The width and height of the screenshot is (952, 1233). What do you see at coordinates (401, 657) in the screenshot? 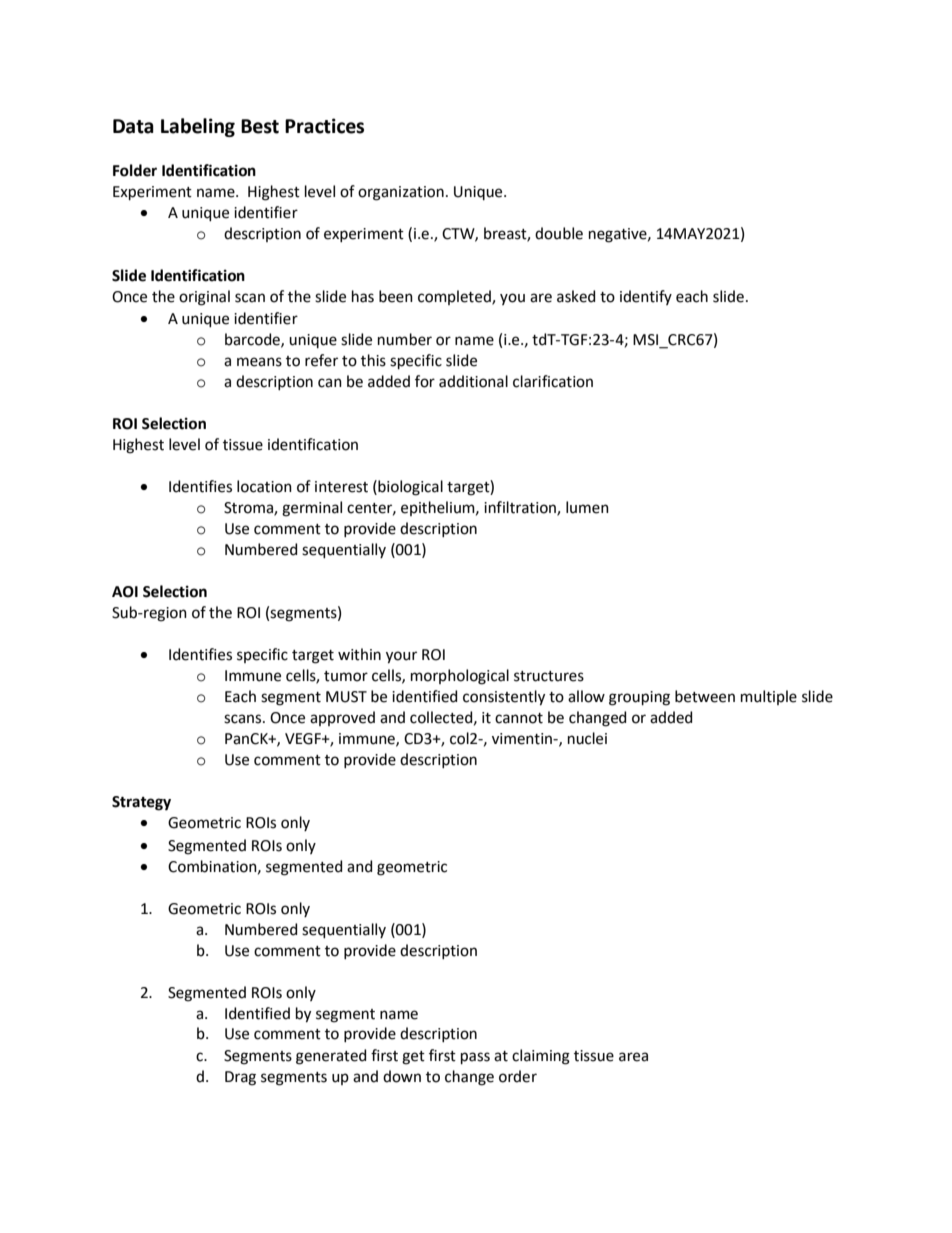
I see `your` at bounding box center [401, 657].
